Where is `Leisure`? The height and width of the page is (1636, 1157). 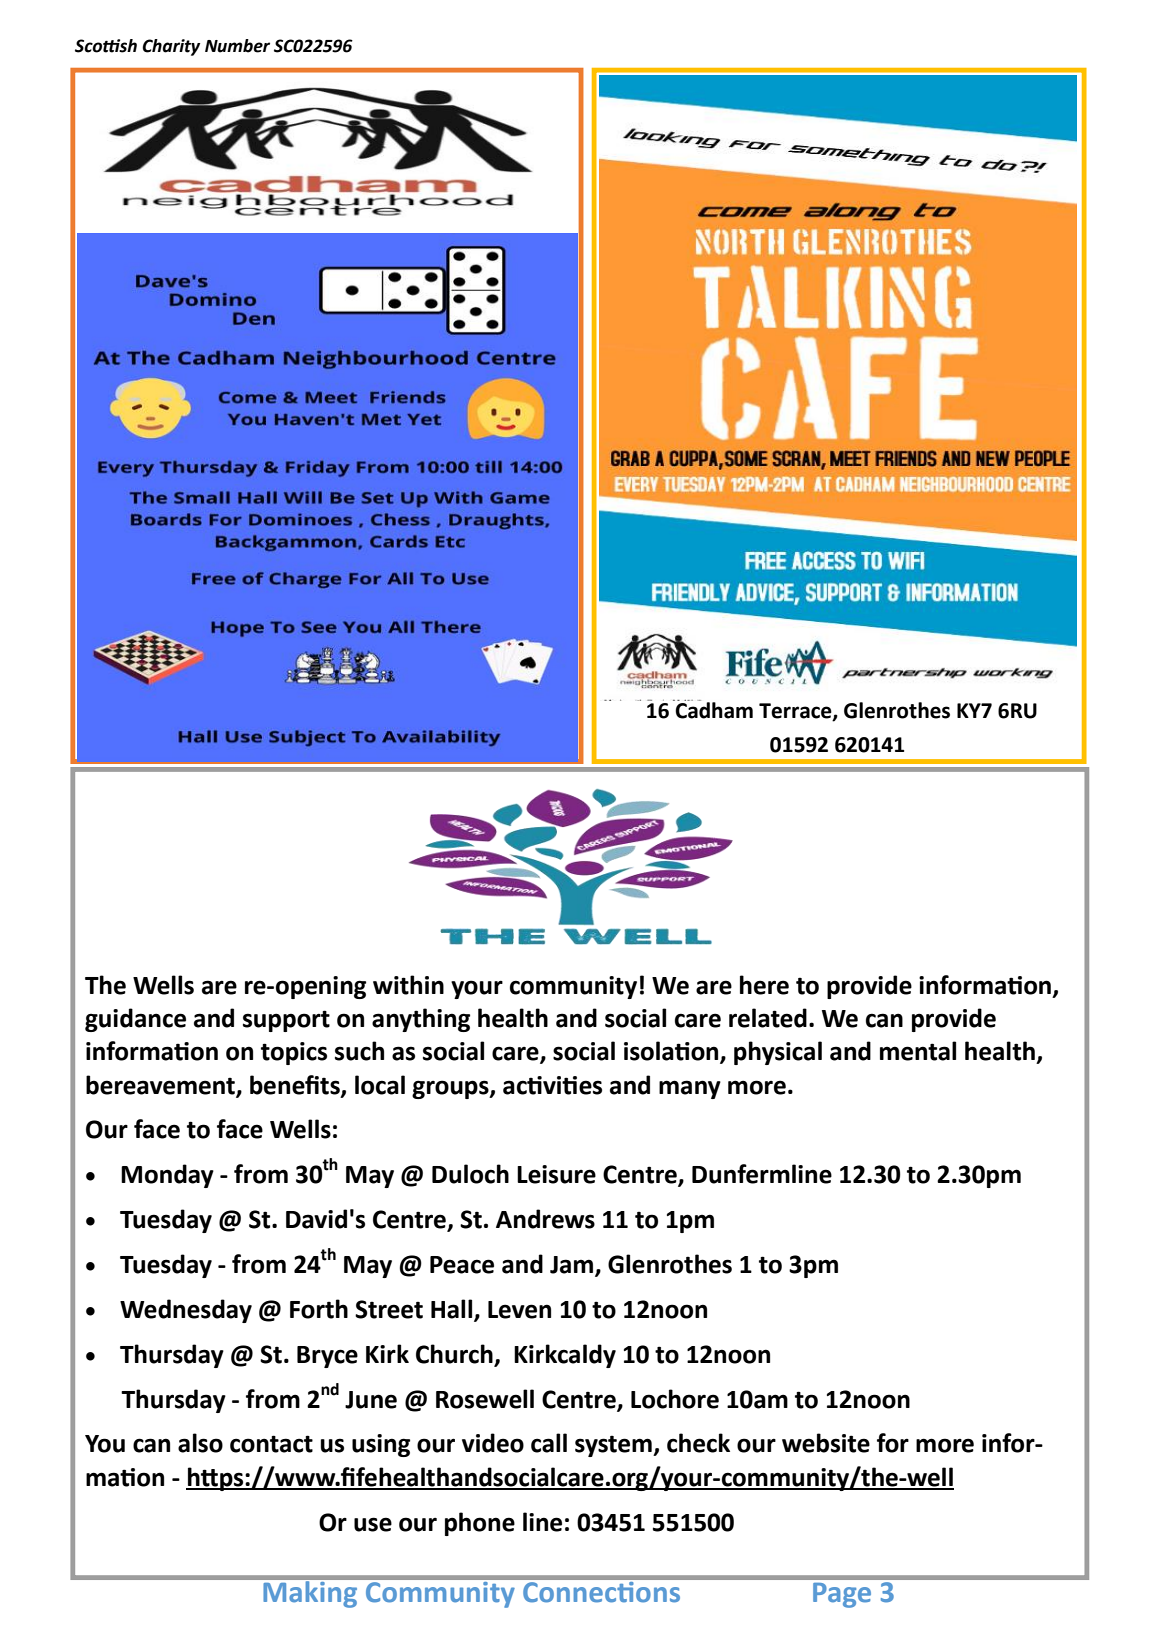
Leisure is located at coordinates (556, 1174).
